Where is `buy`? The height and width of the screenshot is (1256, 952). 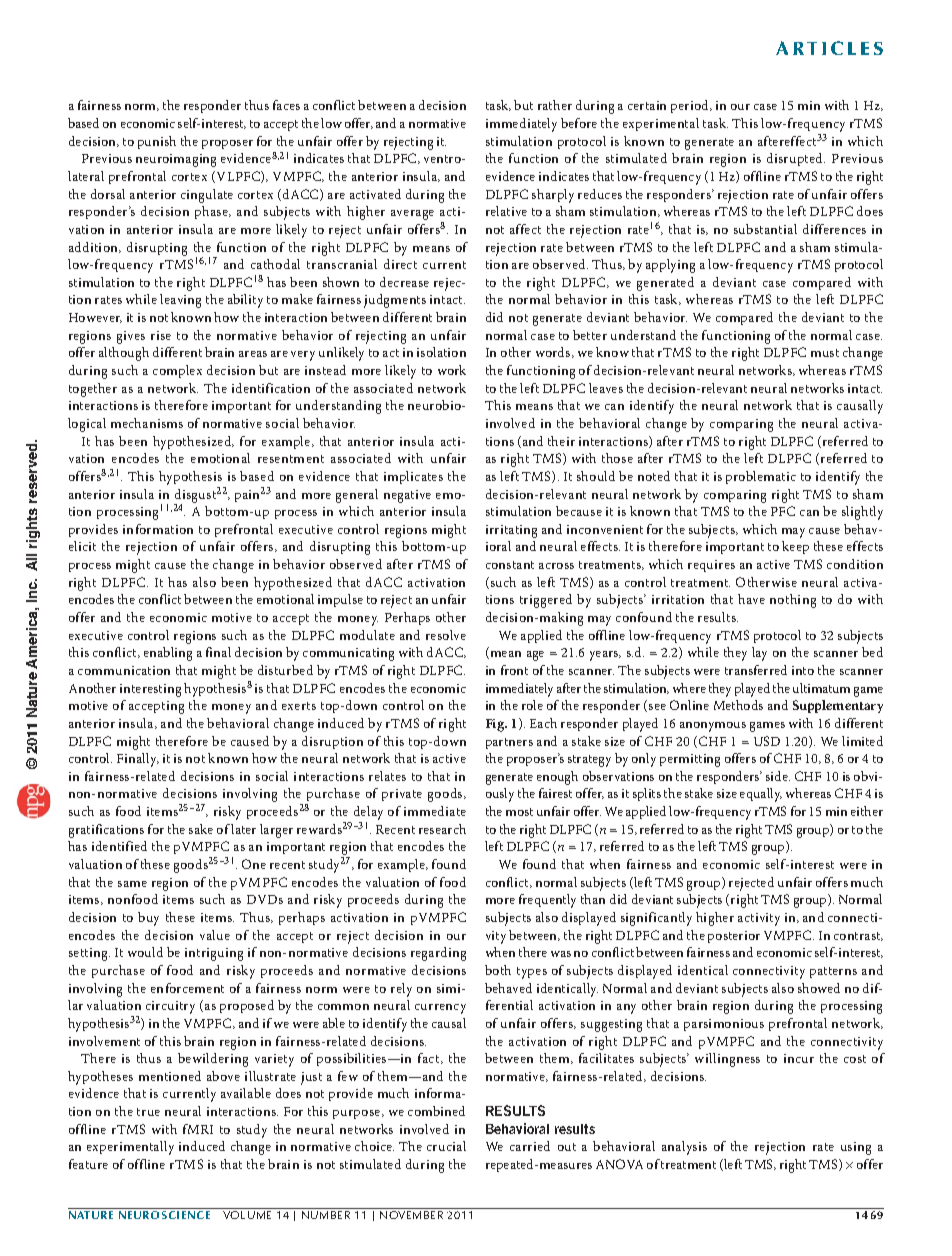 buy is located at coordinates (148, 919).
